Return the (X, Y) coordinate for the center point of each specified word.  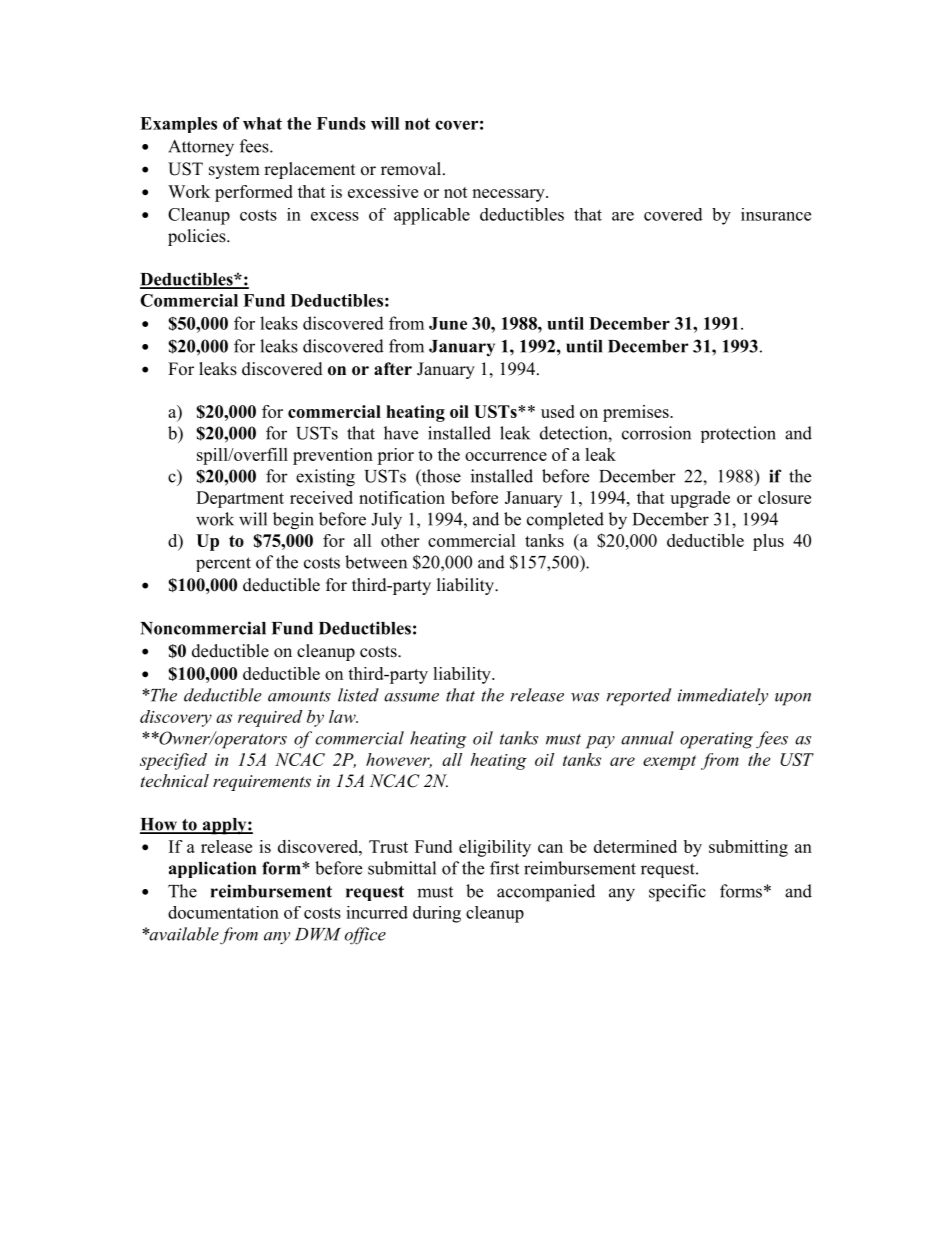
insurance (776, 214)
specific (677, 893)
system (234, 171)
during (437, 914)
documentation (223, 912)
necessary (509, 195)
